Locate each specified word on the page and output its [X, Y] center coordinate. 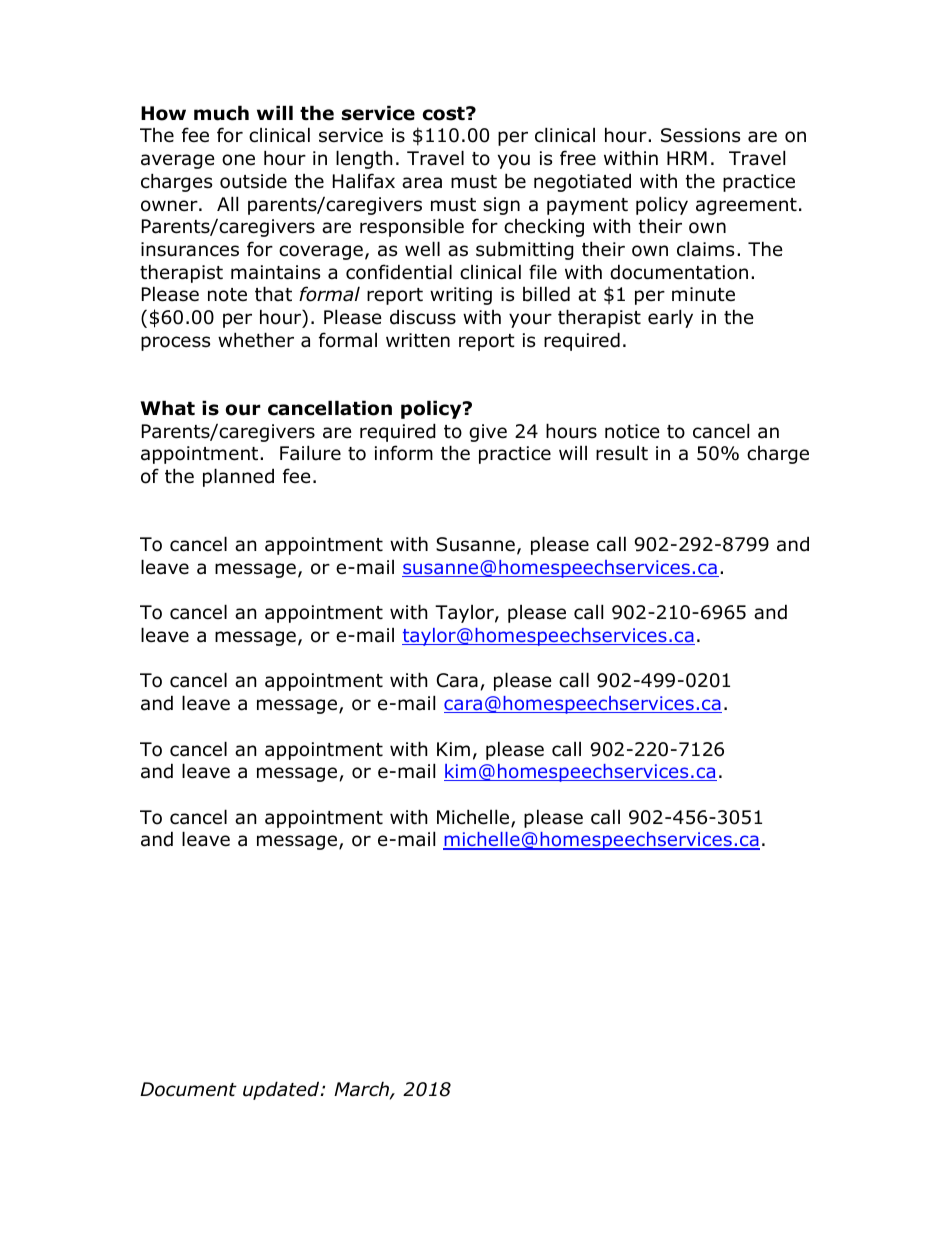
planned [238, 477]
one [238, 160]
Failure [310, 453]
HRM [687, 158]
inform [404, 453]
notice [632, 431]
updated [282, 1090]
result [622, 453]
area [422, 183]
